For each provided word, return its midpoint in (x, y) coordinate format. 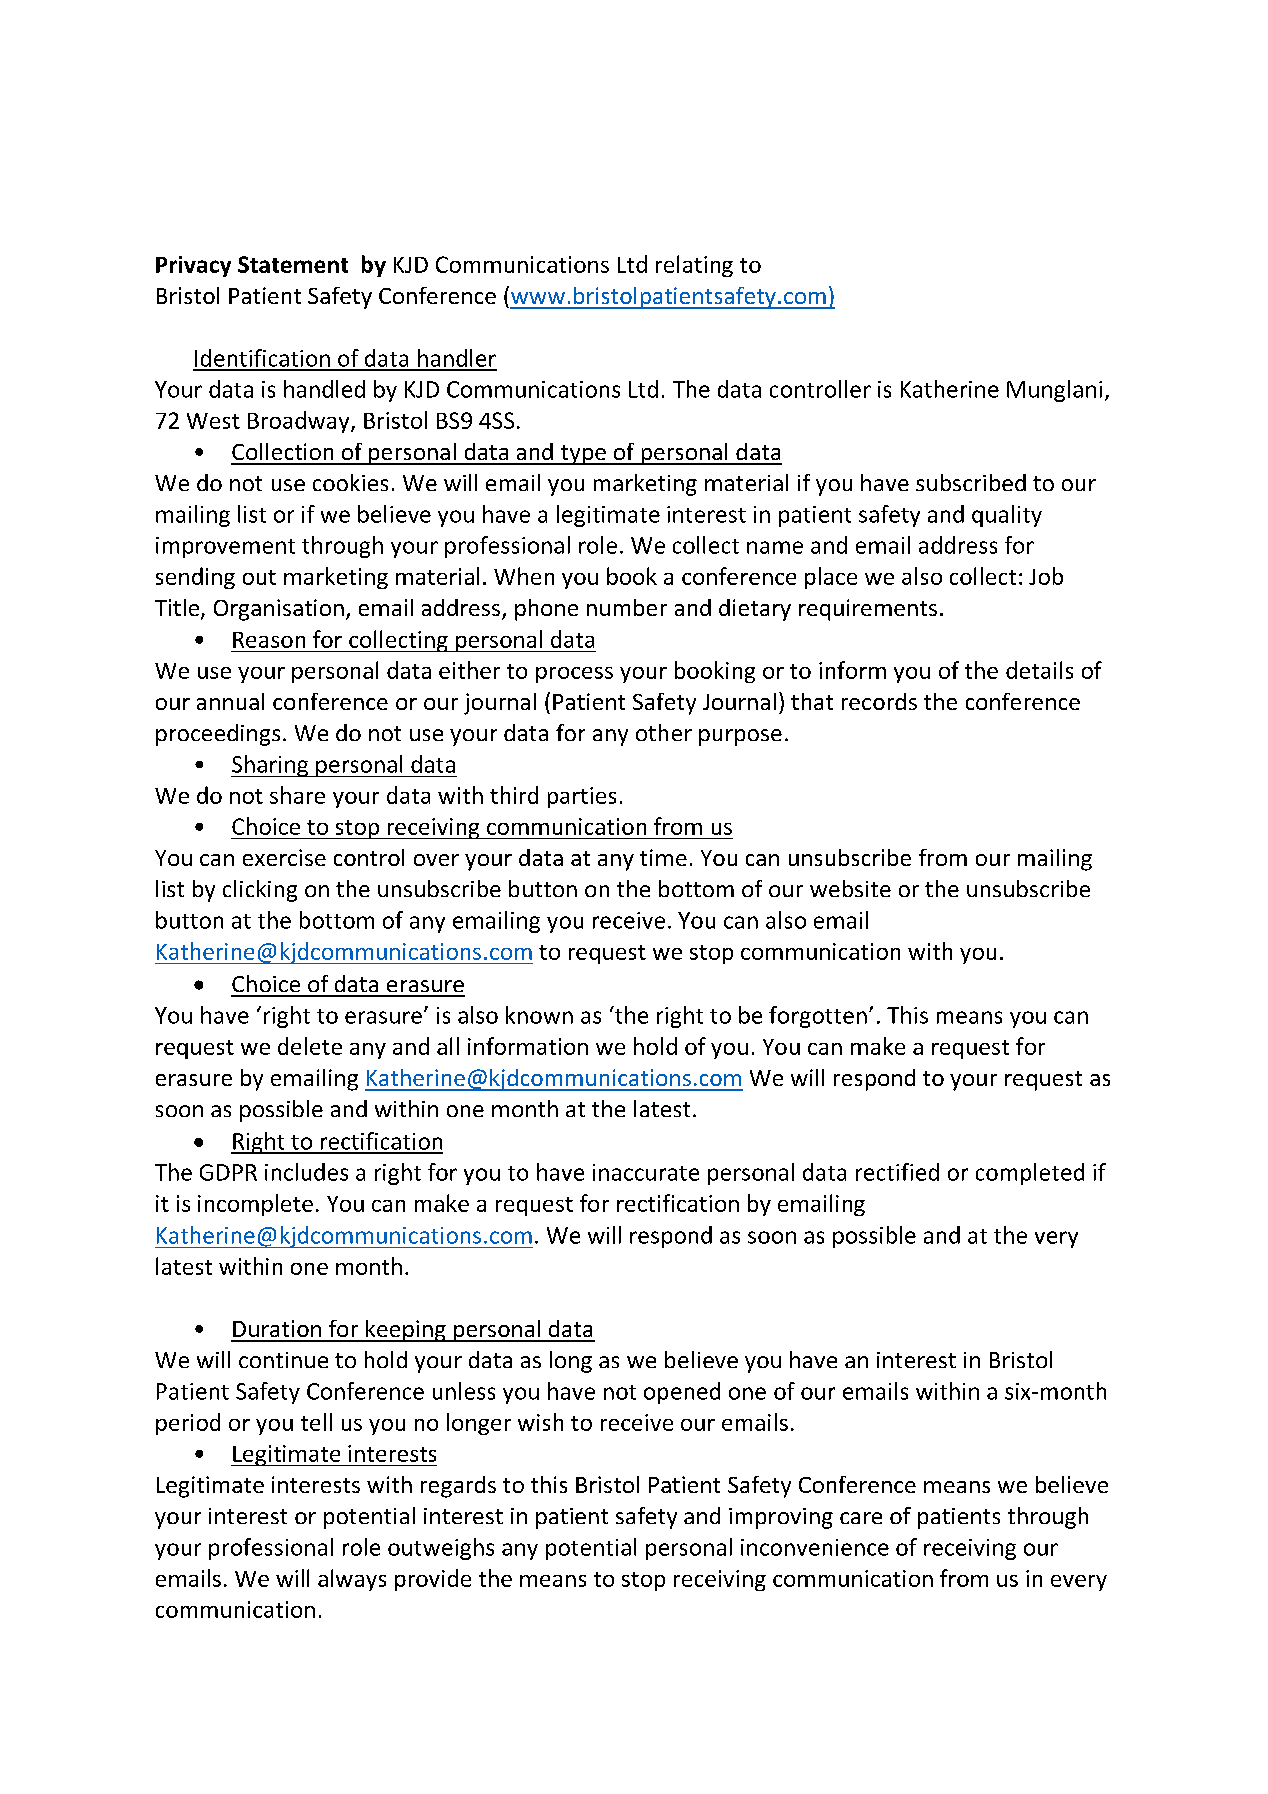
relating (694, 266)
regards (458, 1487)
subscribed (971, 482)
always (352, 1580)
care (861, 1518)
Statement (293, 264)
